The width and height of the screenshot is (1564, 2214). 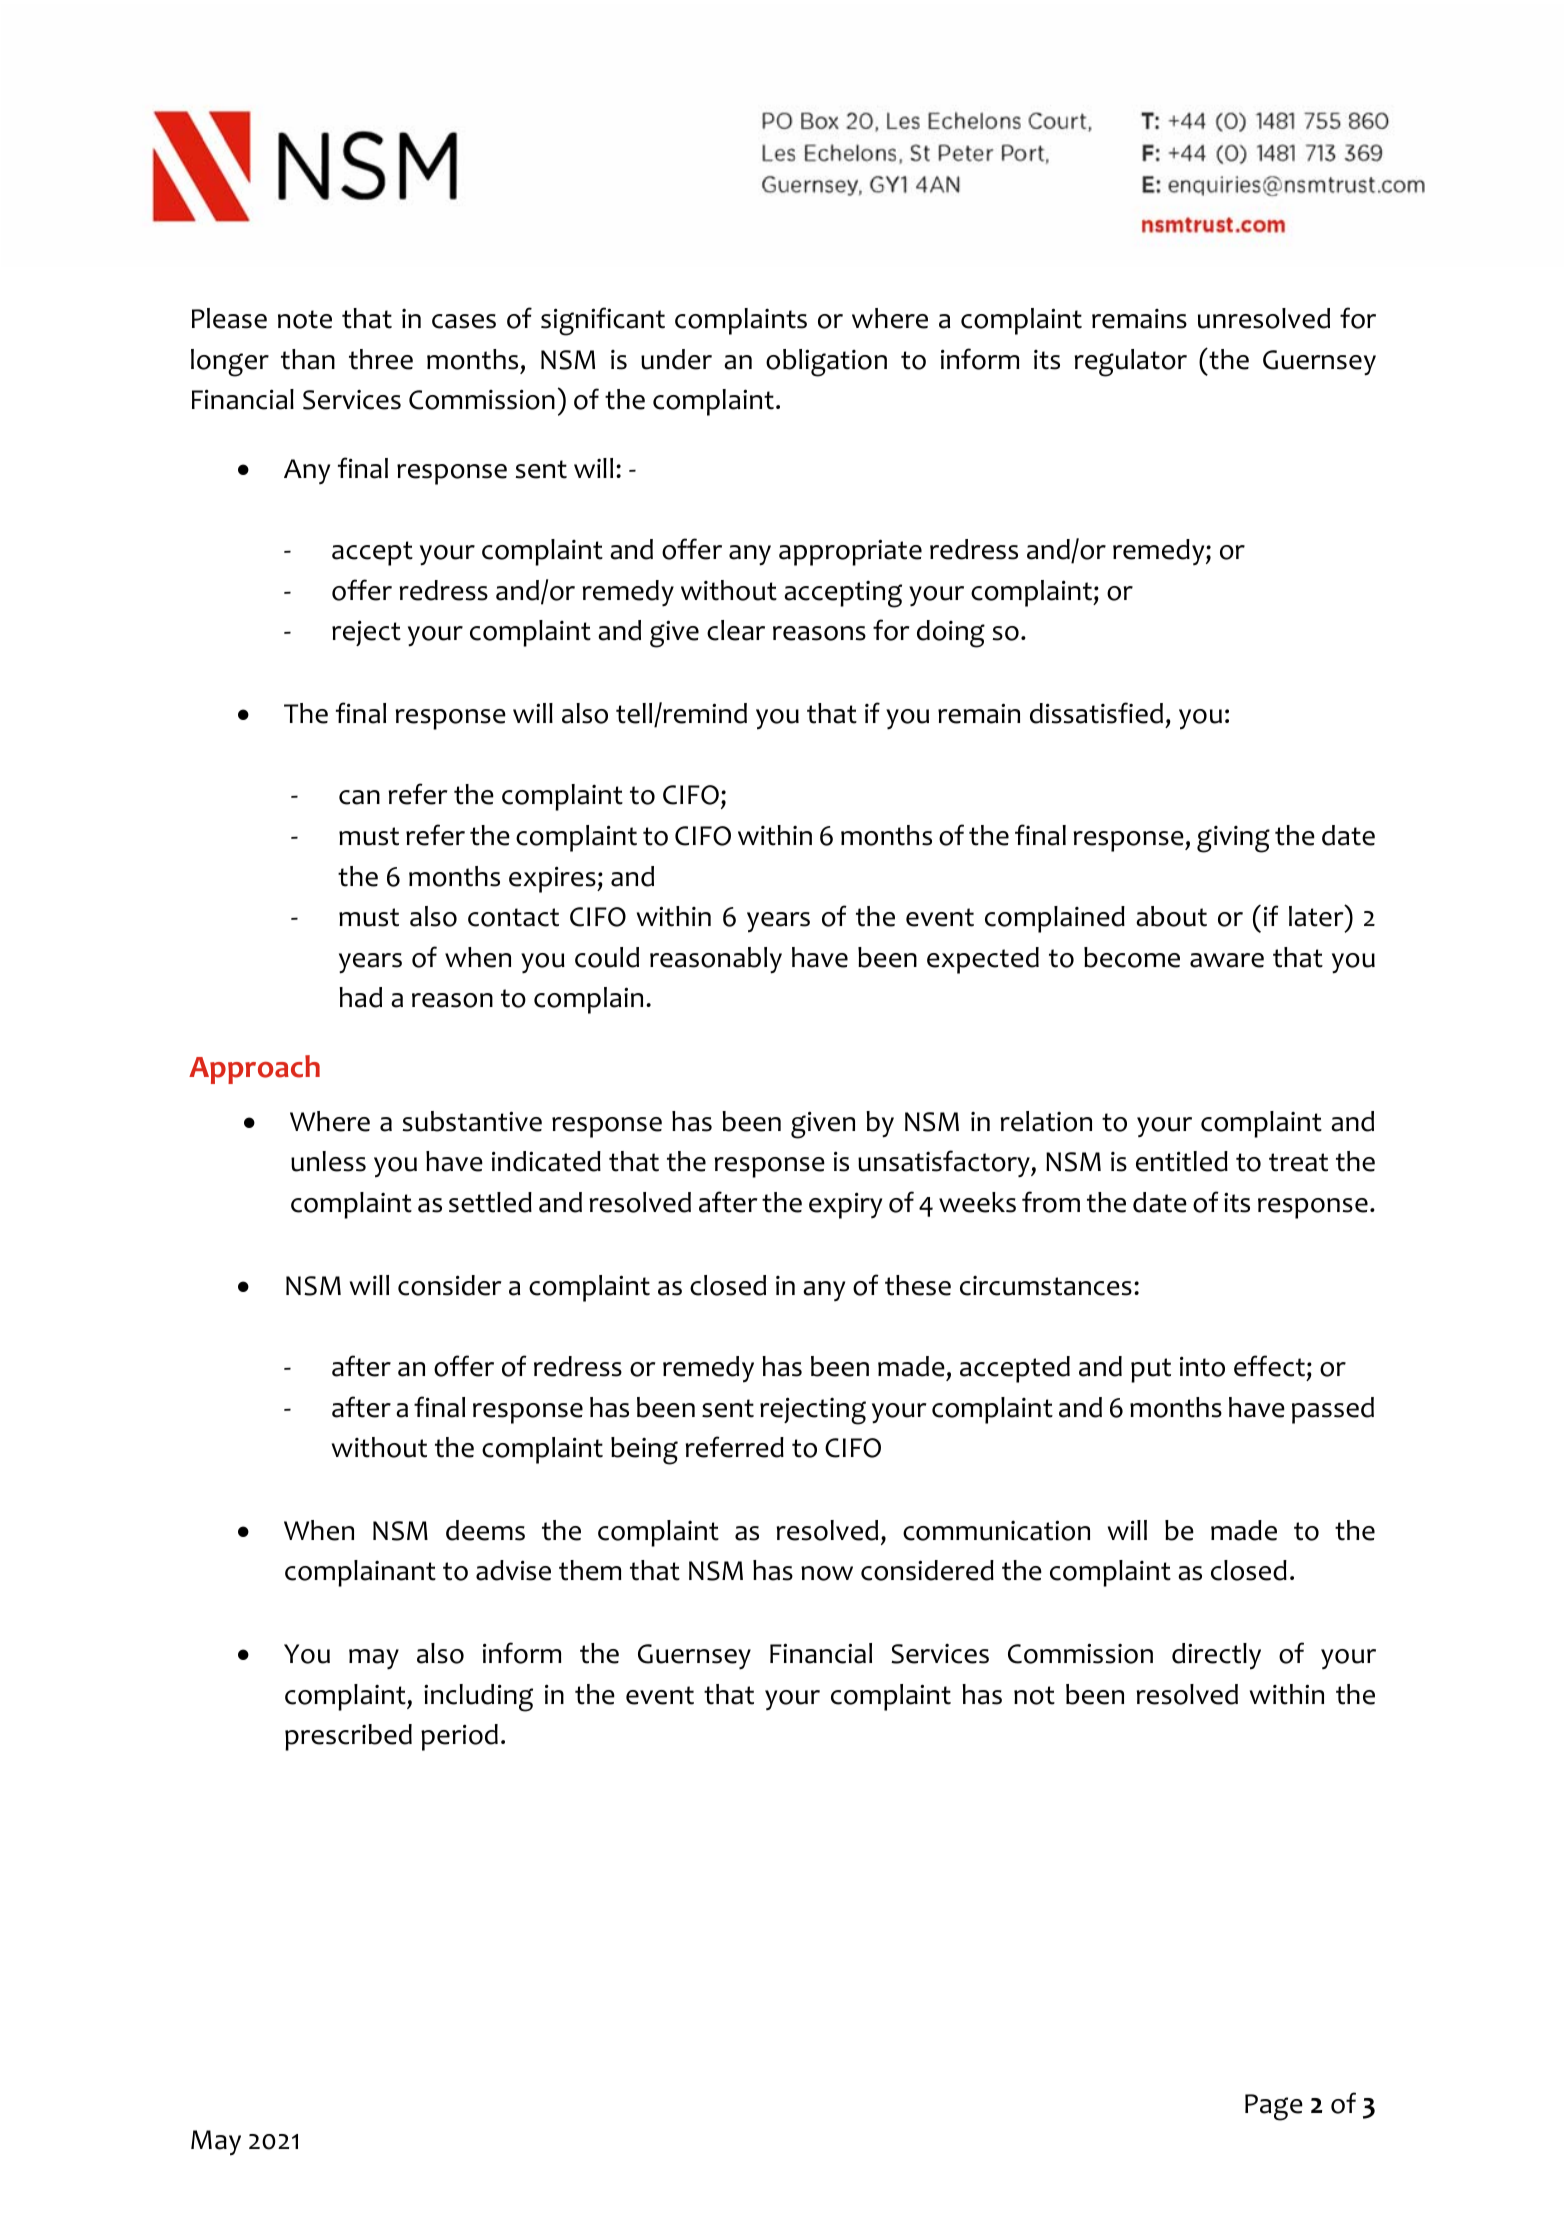 What do you see at coordinates (328, 1161) in the screenshot?
I see `unless` at bounding box center [328, 1161].
